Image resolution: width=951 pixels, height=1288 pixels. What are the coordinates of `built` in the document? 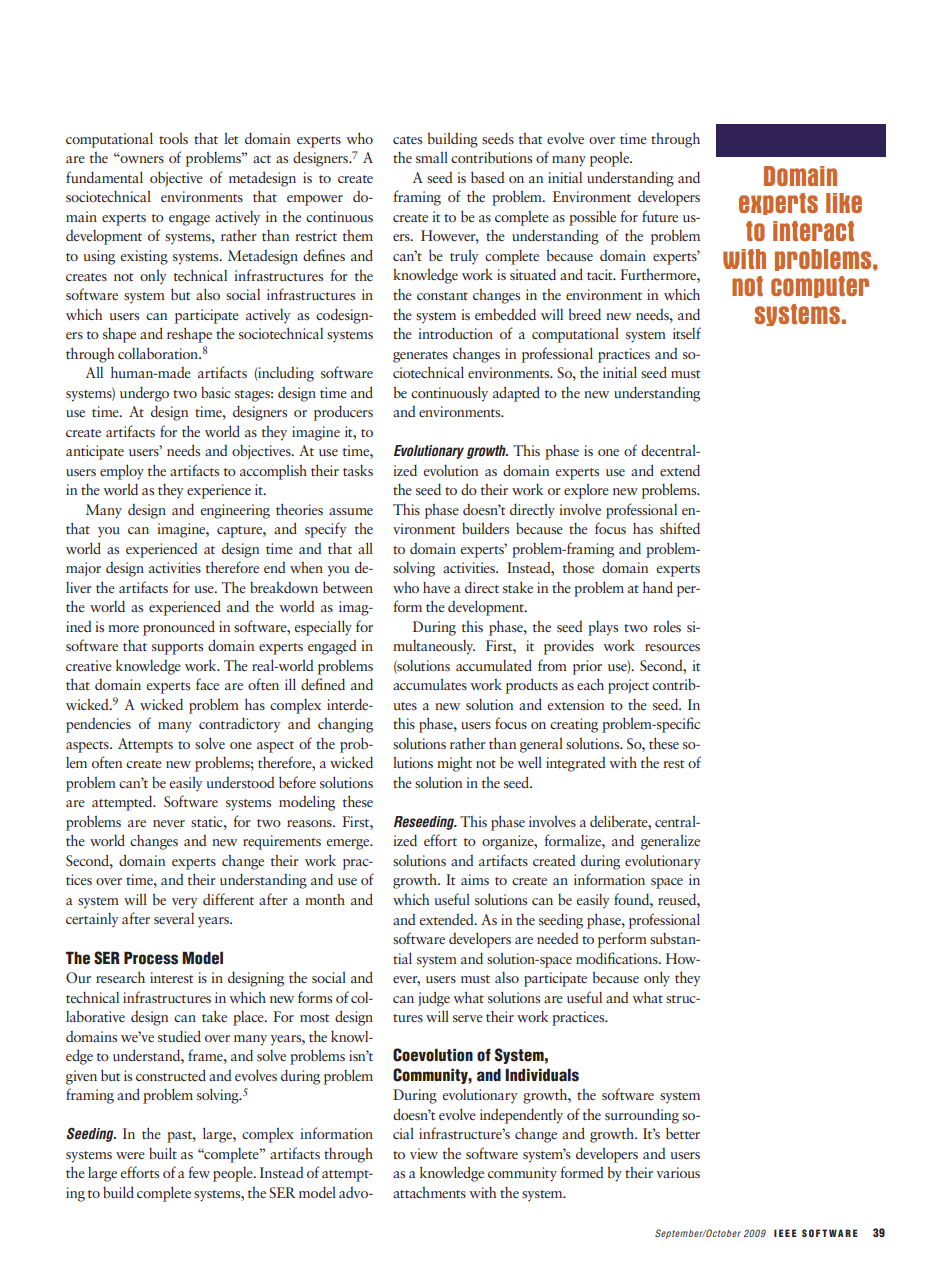 It's located at (163, 1153).
